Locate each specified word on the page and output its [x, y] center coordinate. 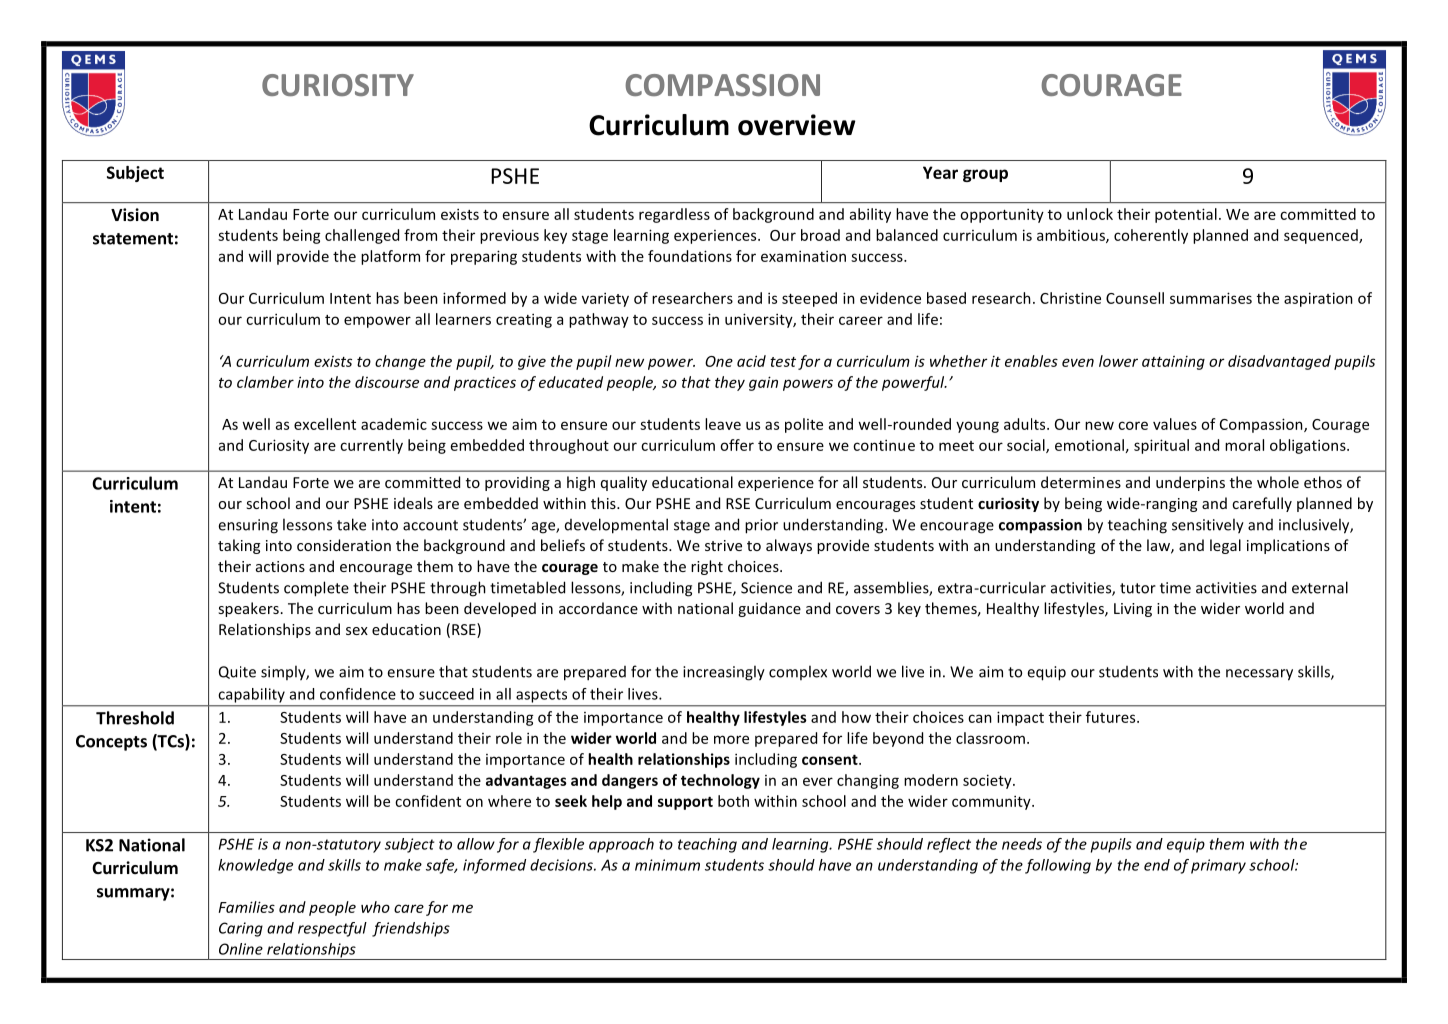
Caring [241, 929]
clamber [265, 382]
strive [723, 545]
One [719, 361]
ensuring [248, 526]
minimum [667, 865]
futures [1112, 717]
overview [797, 125]
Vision [135, 215]
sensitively [1208, 526]
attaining [1173, 363]
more [731, 739]
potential [1186, 215]
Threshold [135, 718]
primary [1218, 866]
